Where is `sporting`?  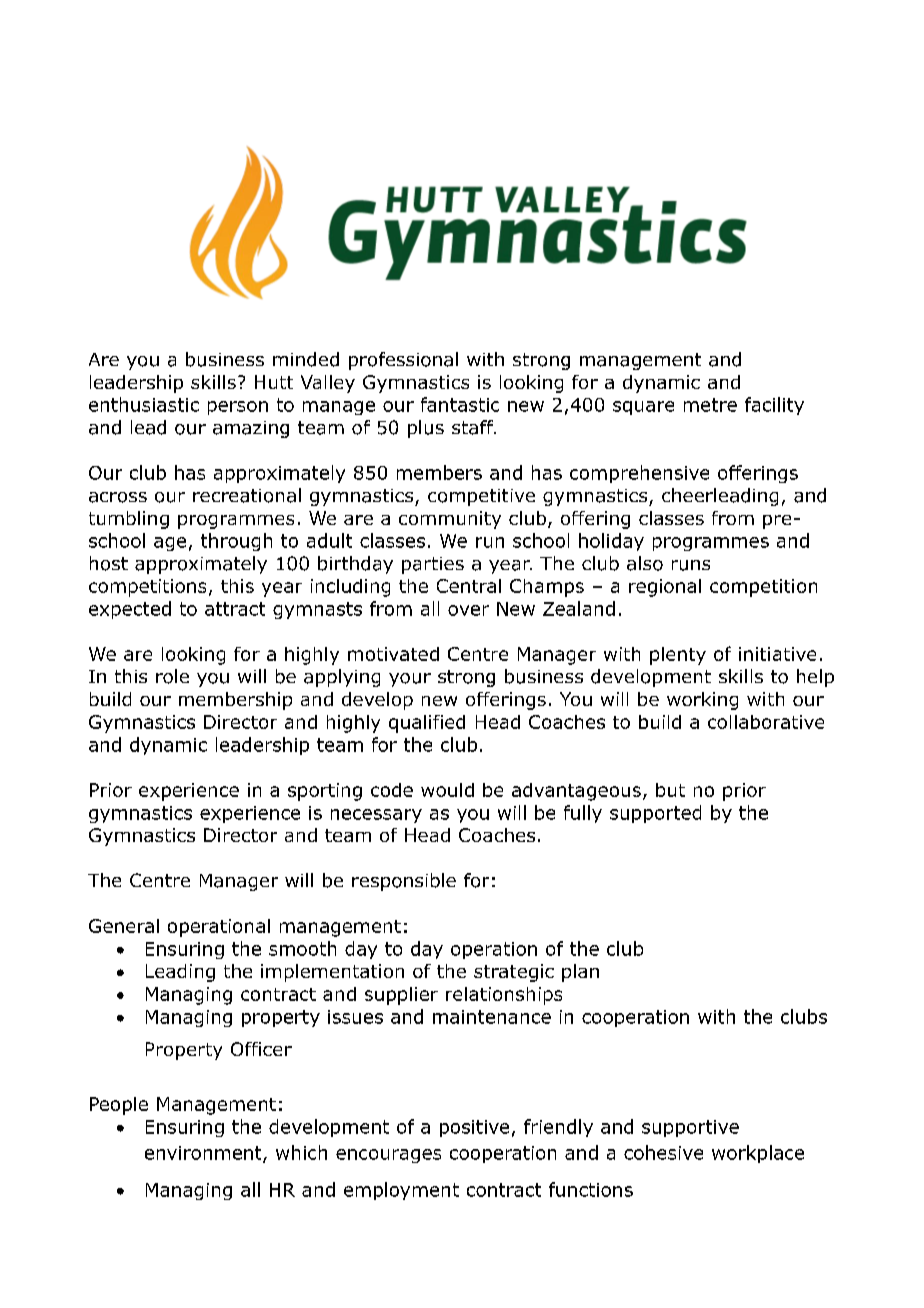 sporting is located at coordinates (325, 792).
